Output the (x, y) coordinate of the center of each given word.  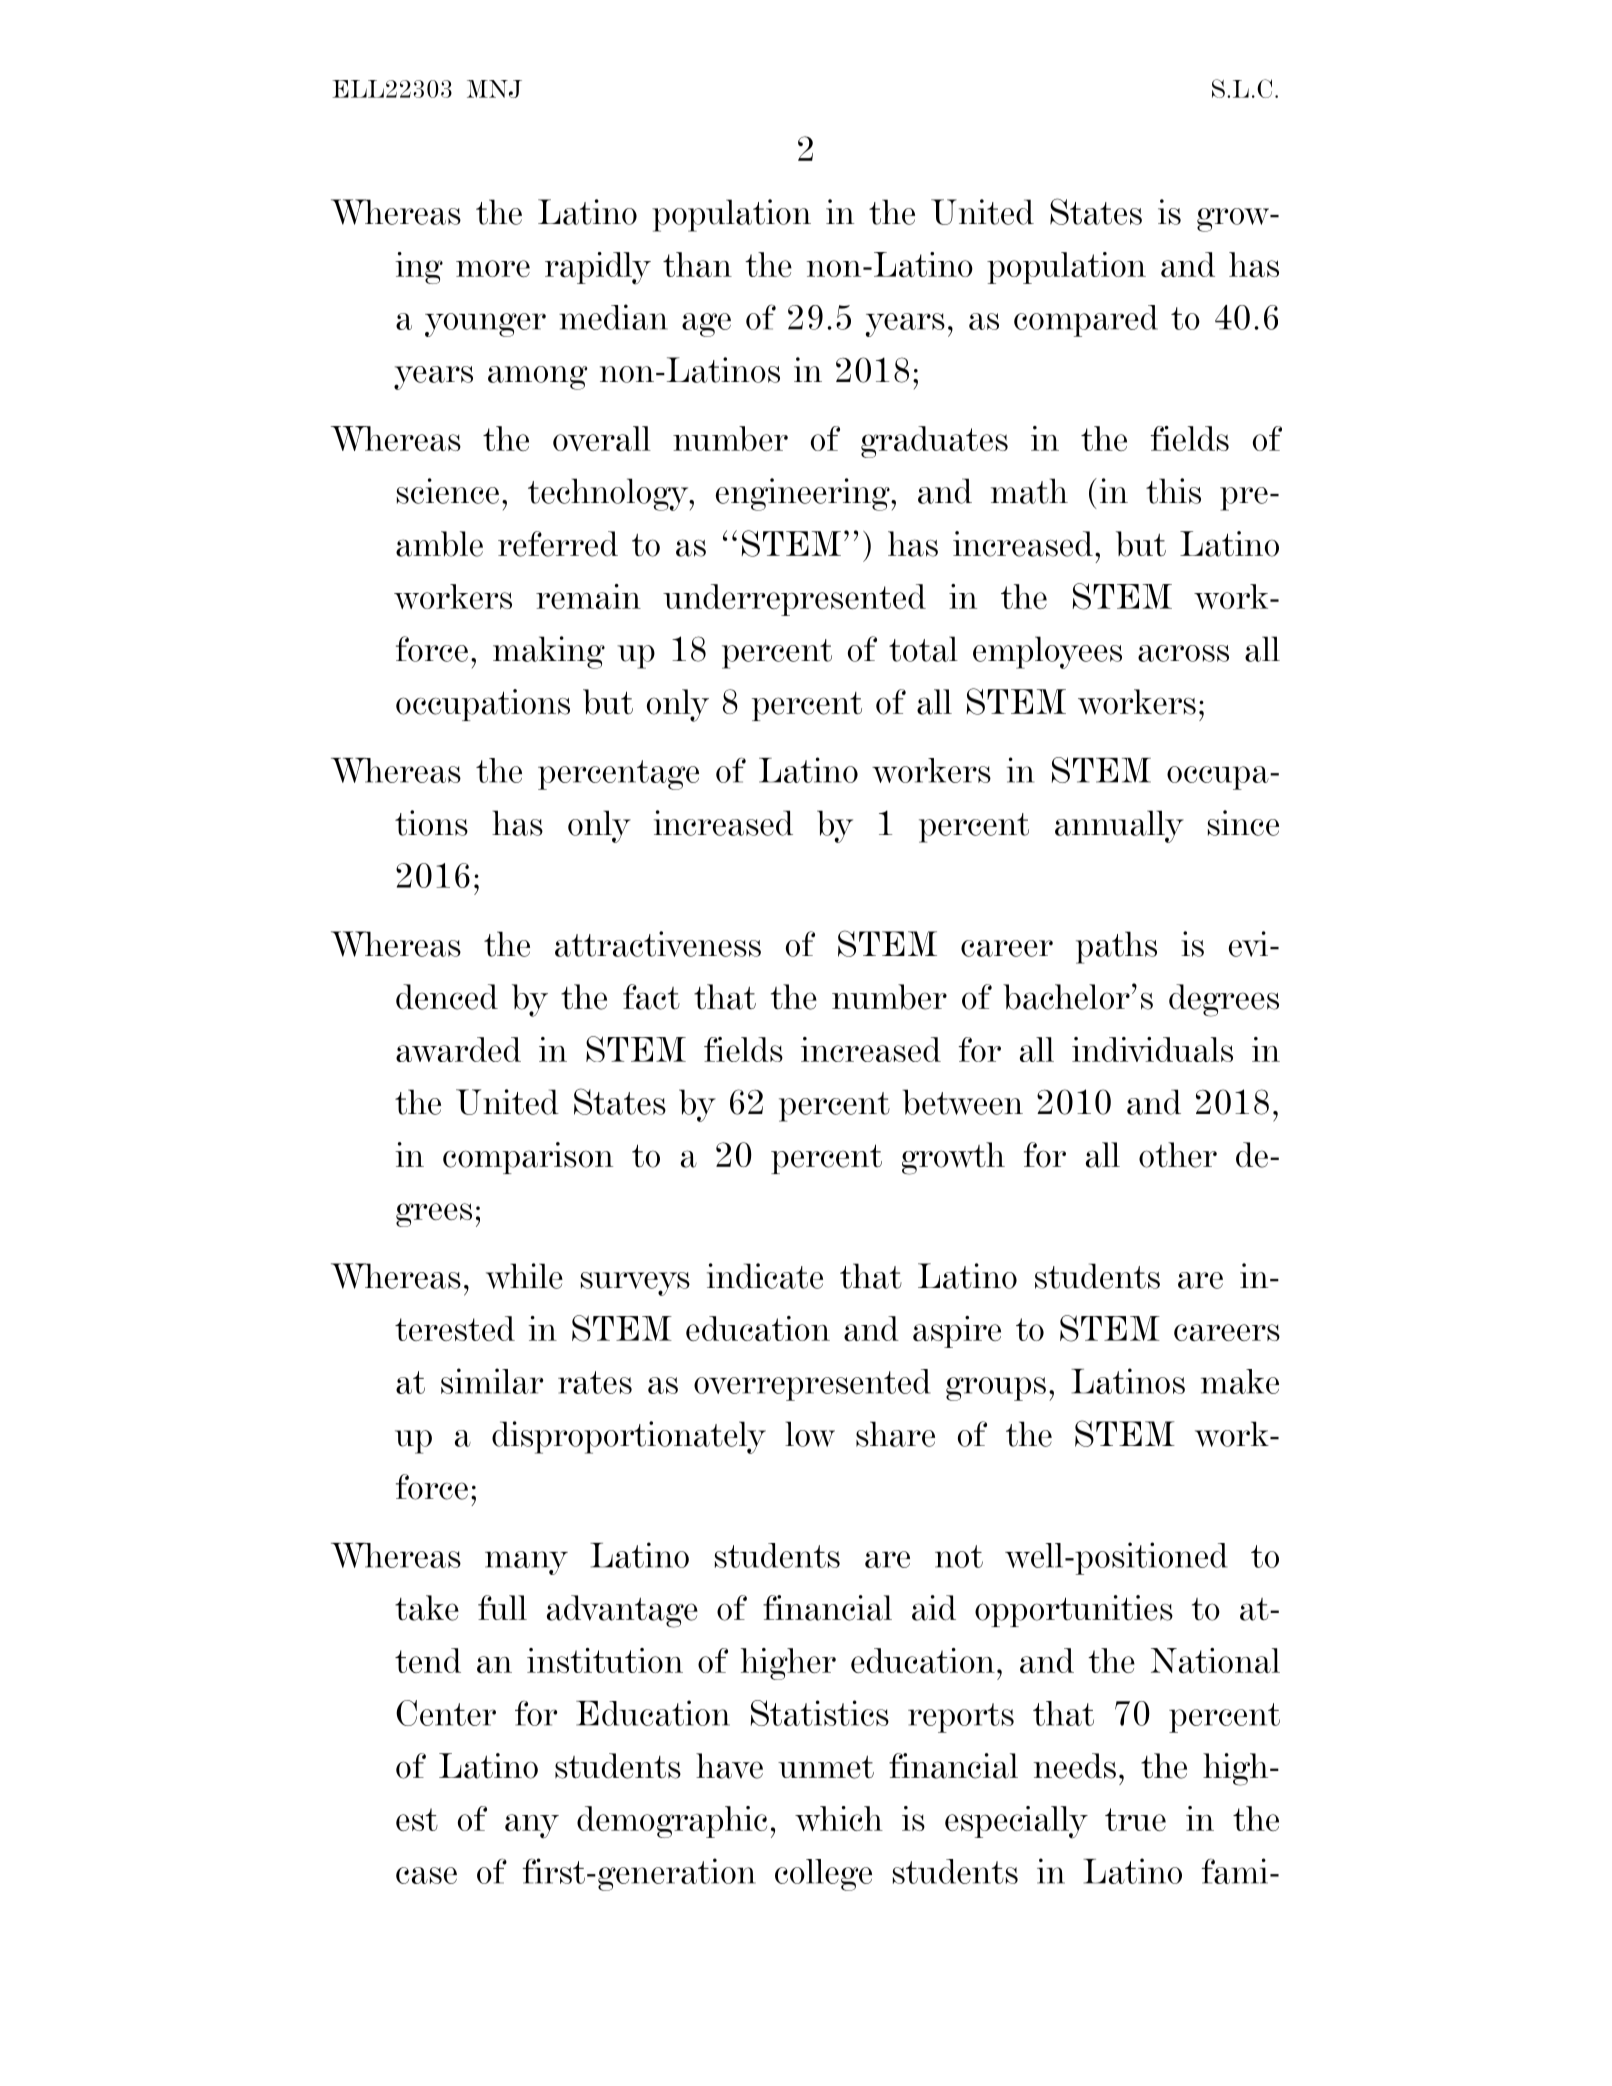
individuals (1152, 1049)
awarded (458, 1049)
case (426, 1875)
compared (1086, 321)
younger (485, 325)
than (697, 264)
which (839, 1818)
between (963, 1102)
